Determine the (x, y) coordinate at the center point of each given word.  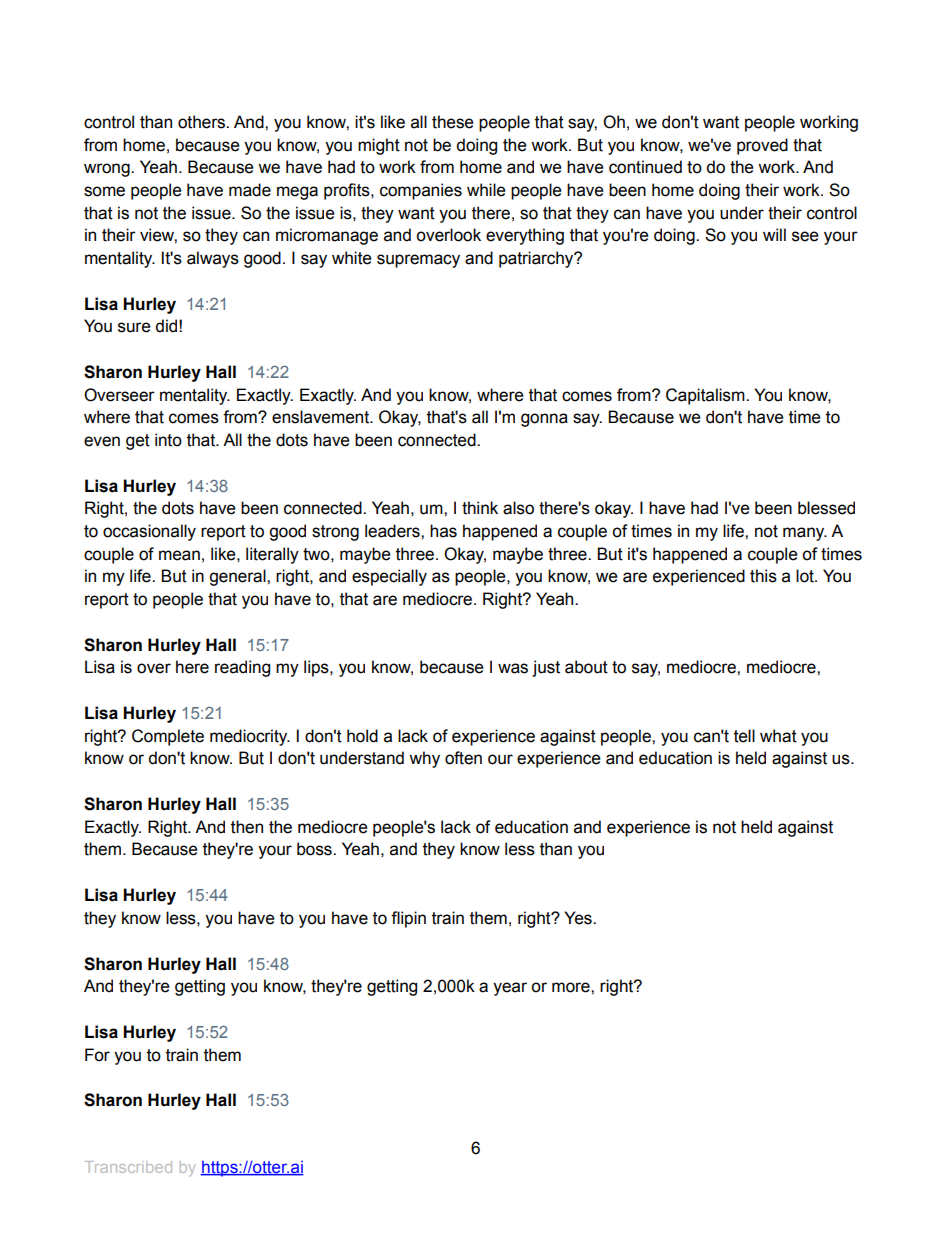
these (453, 122)
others (202, 122)
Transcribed (128, 1167)
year (510, 989)
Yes (579, 918)
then (247, 827)
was (513, 668)
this (763, 576)
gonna (544, 420)
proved (762, 146)
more (572, 987)
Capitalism (706, 396)
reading (242, 668)
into (168, 440)
